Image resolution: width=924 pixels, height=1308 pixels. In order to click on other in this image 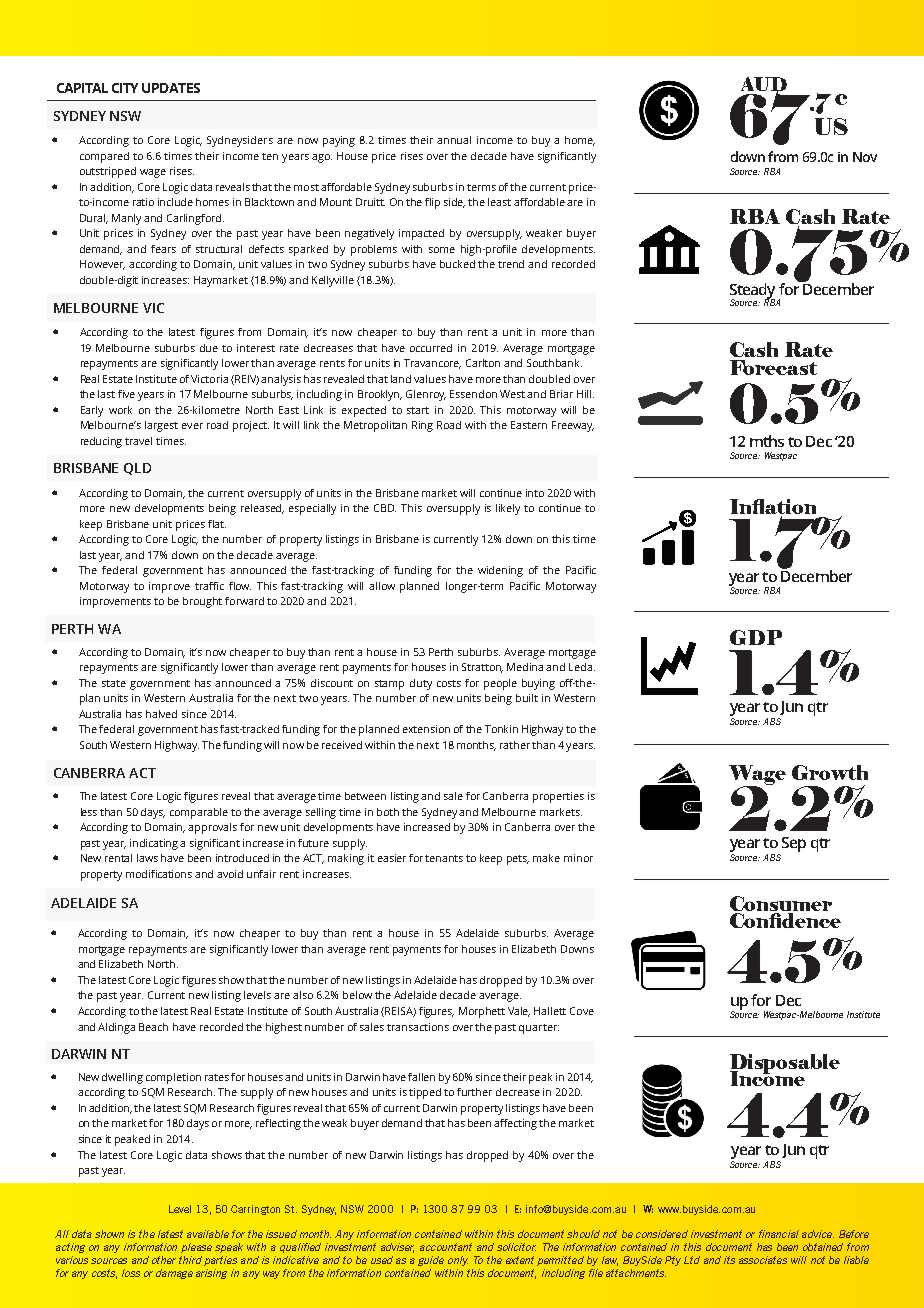, I will do `click(164, 1260)`.
